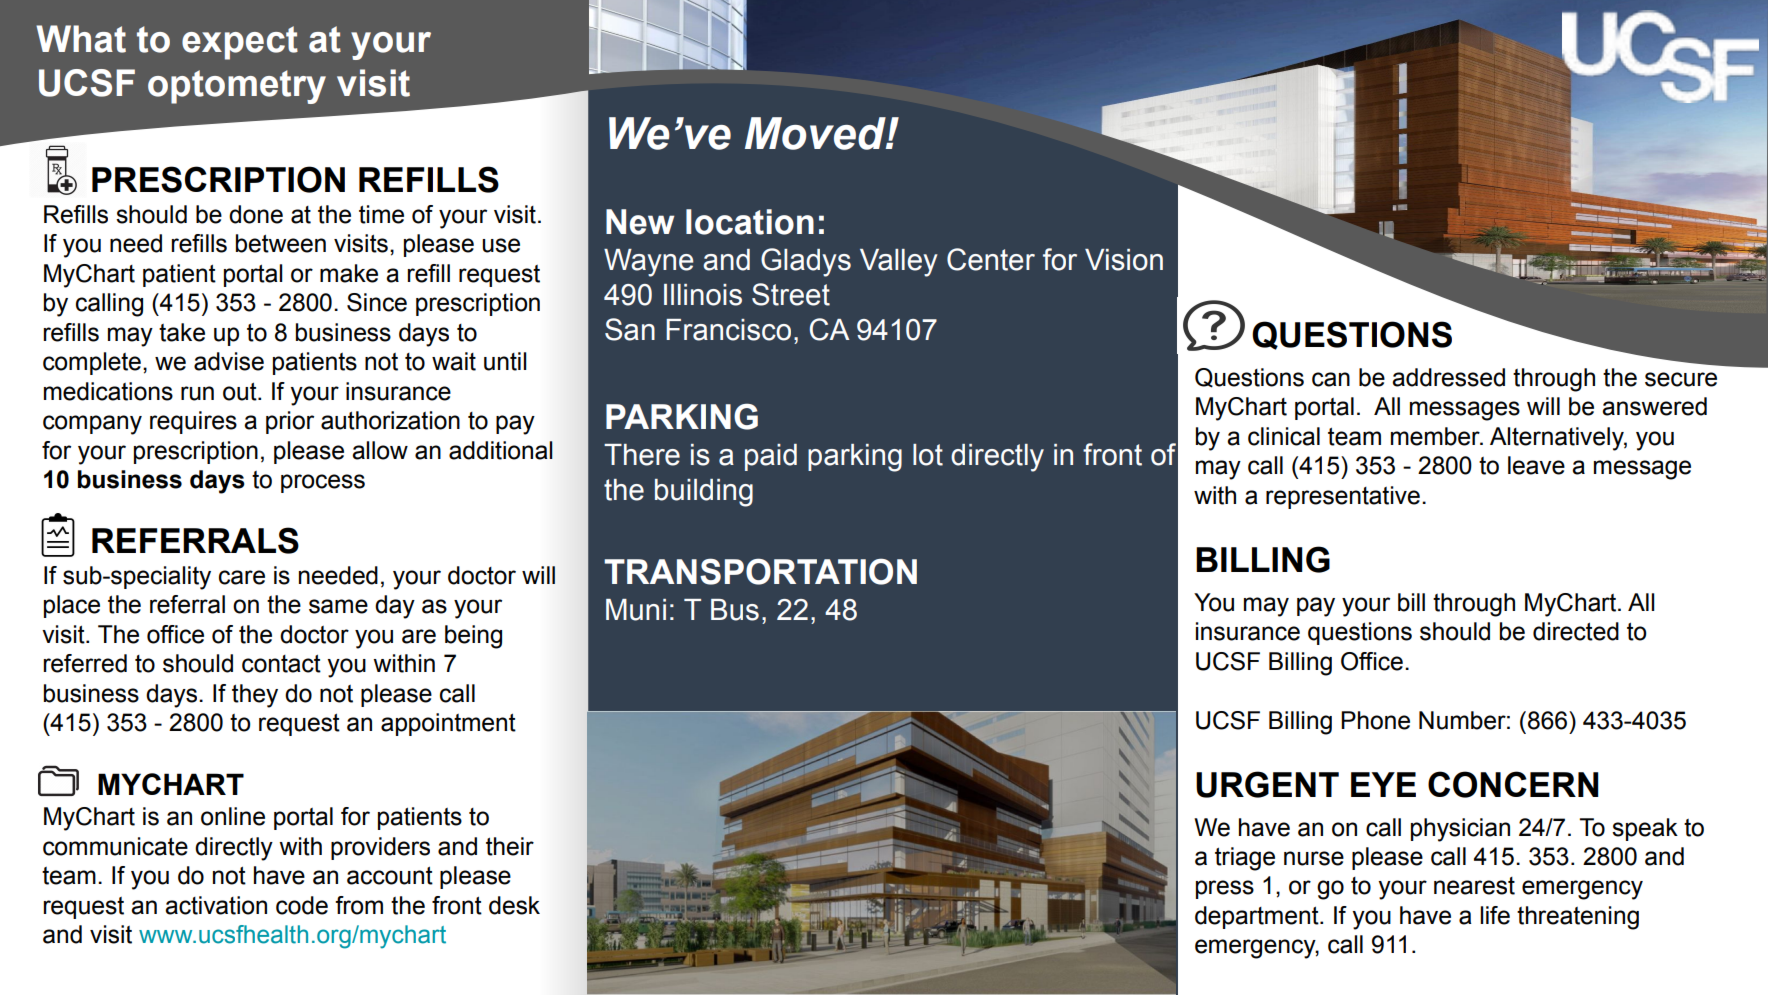  What do you see at coordinates (302, 905) in the image?
I see `code` at bounding box center [302, 905].
